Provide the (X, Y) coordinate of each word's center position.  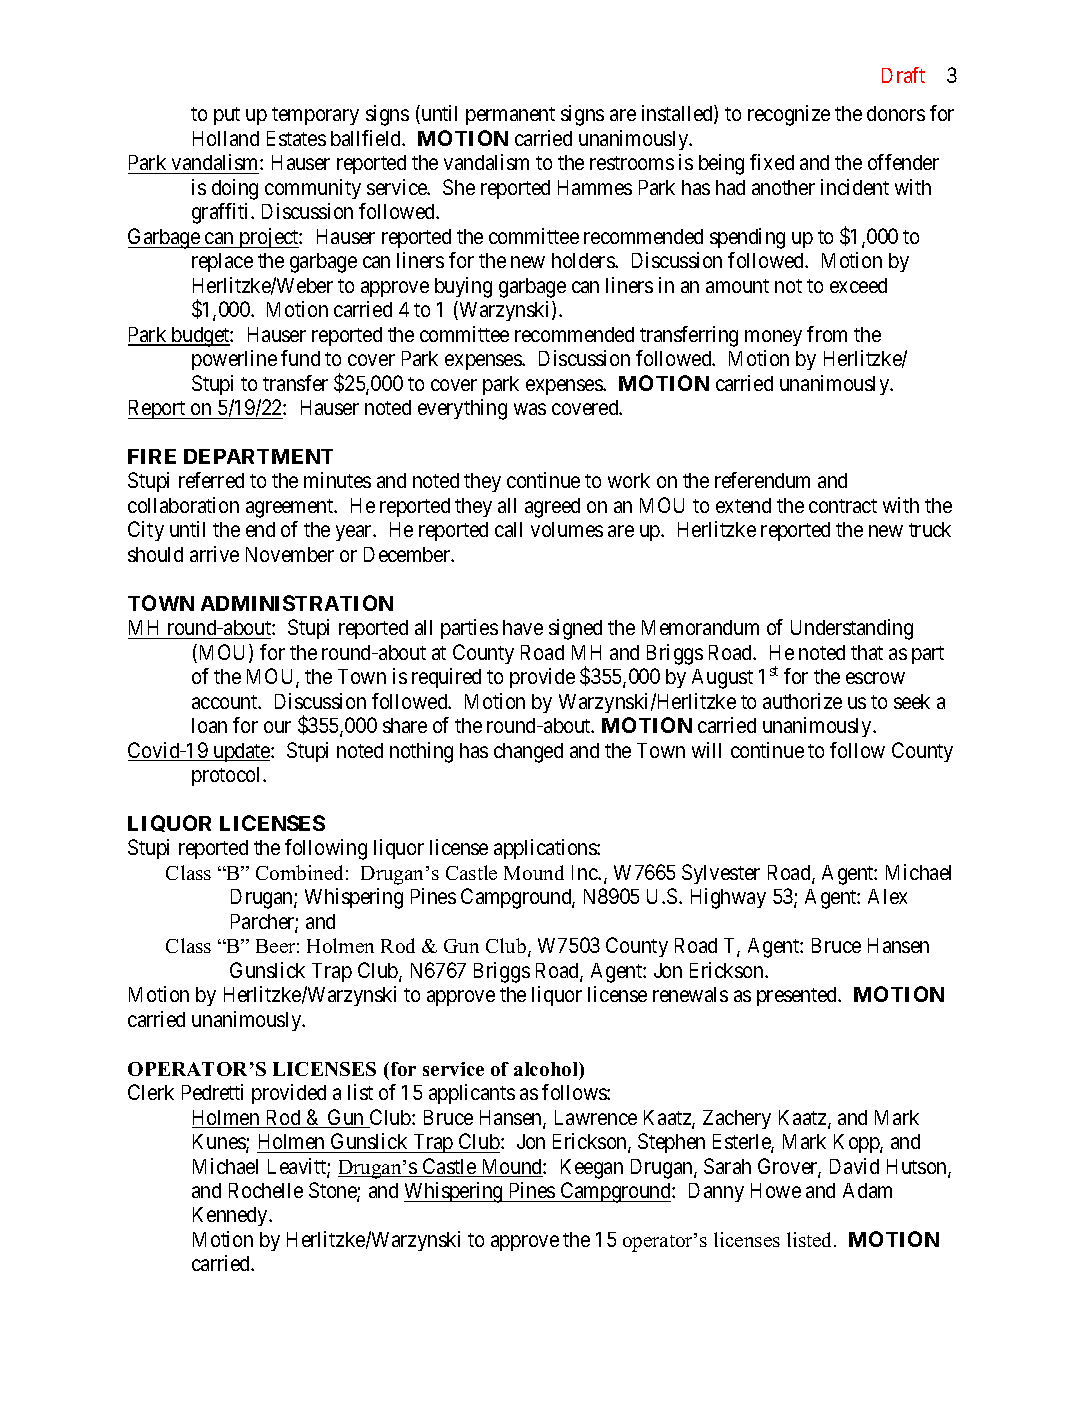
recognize (789, 115)
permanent (510, 116)
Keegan (592, 1169)
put (227, 116)
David (854, 1166)
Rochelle (266, 1190)
